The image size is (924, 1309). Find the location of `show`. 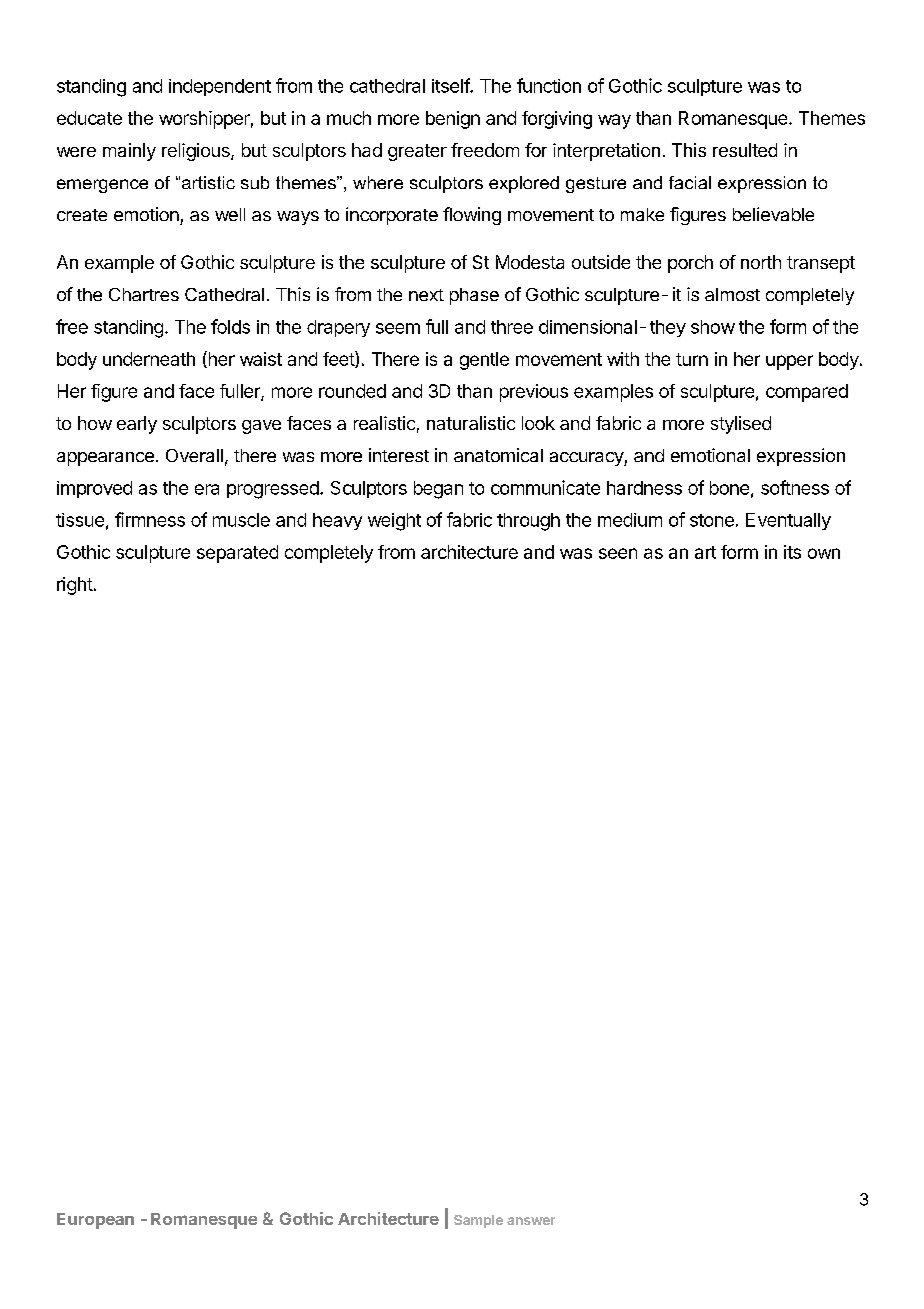

show is located at coordinates (713, 327).
